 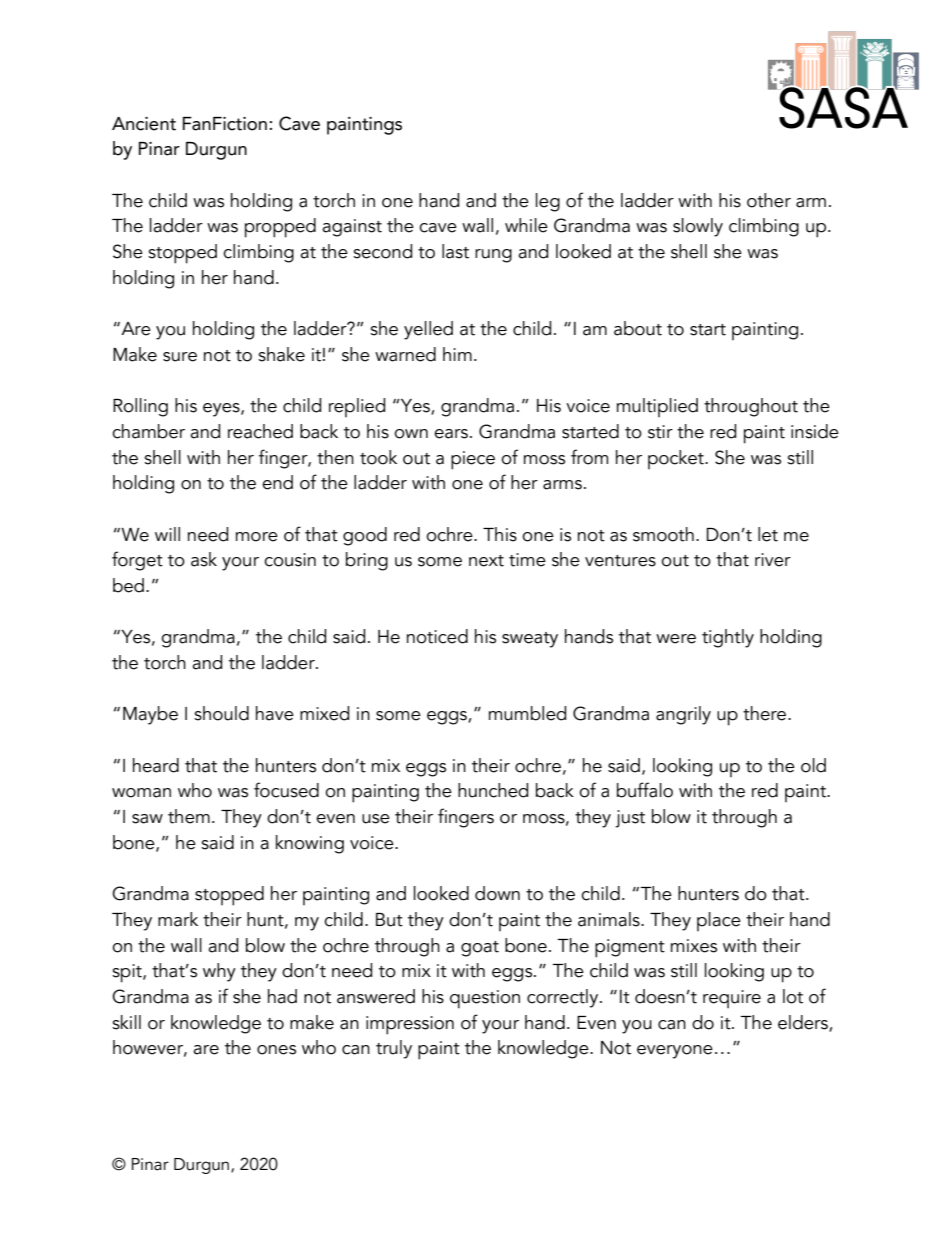 I want to click on there, so click(x=766, y=713).
